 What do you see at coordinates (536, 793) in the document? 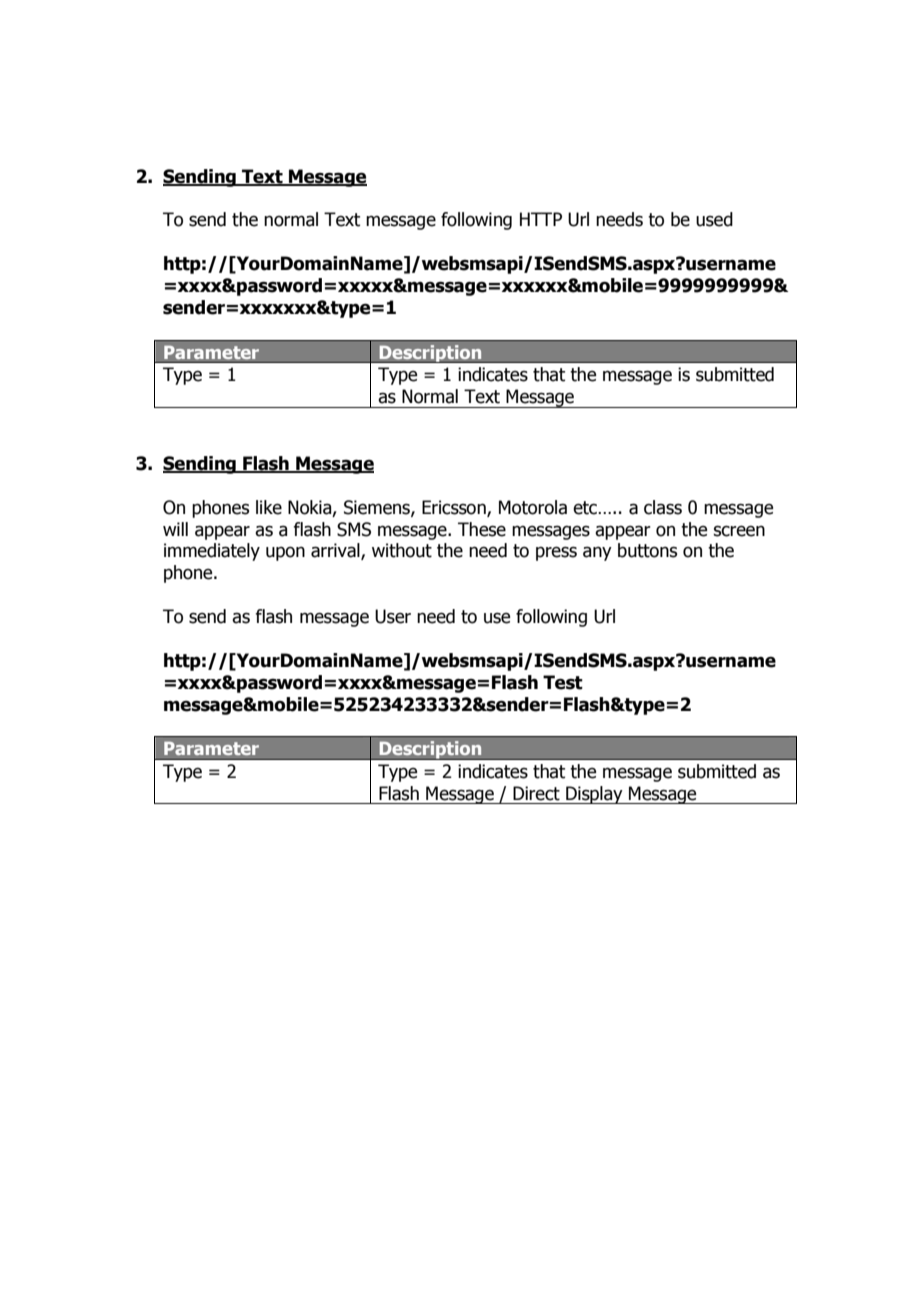
I see `Direct` at bounding box center [536, 793].
